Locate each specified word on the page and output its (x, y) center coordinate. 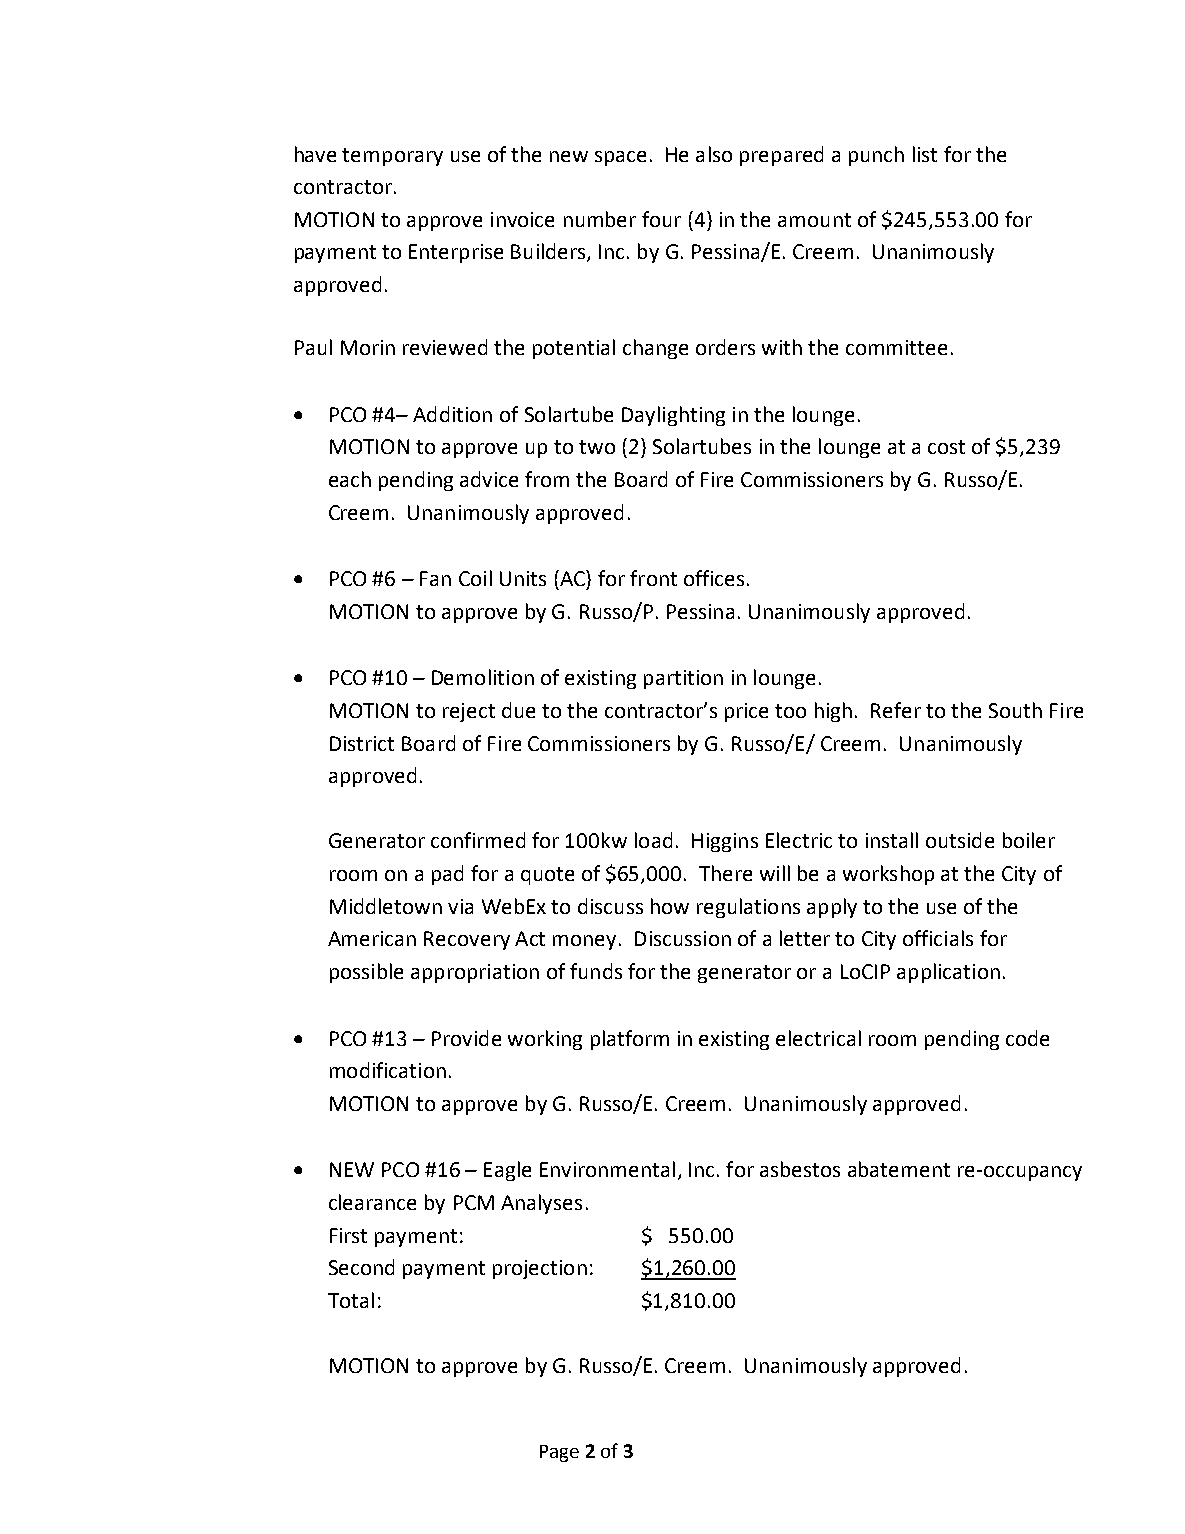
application (948, 973)
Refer (896, 710)
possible (366, 973)
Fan (435, 578)
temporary (392, 157)
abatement (899, 1169)
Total (351, 1300)
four (661, 219)
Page (559, 1453)
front (653, 578)
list (925, 154)
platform (630, 1040)
